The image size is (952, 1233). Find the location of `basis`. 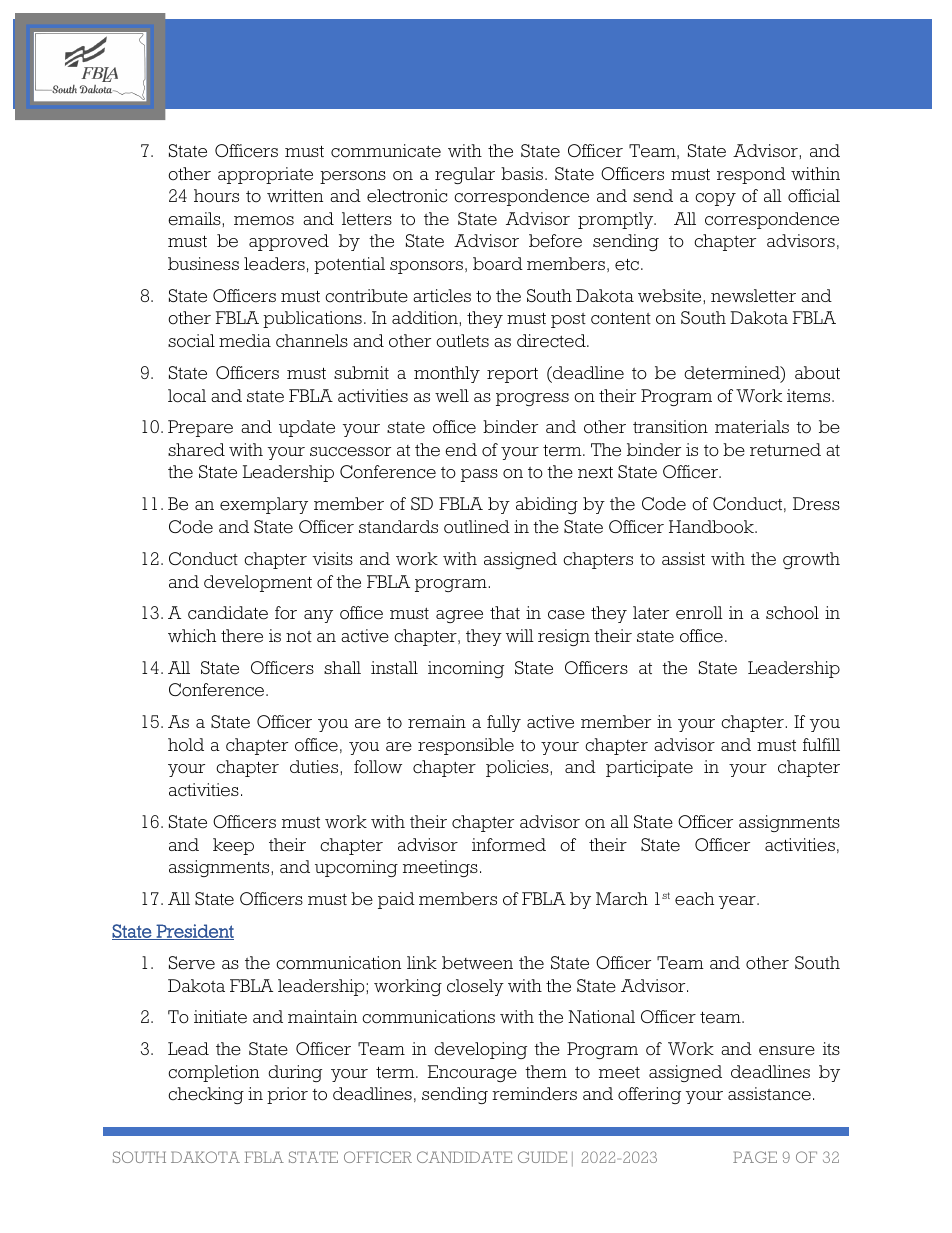

basis is located at coordinates (523, 173).
